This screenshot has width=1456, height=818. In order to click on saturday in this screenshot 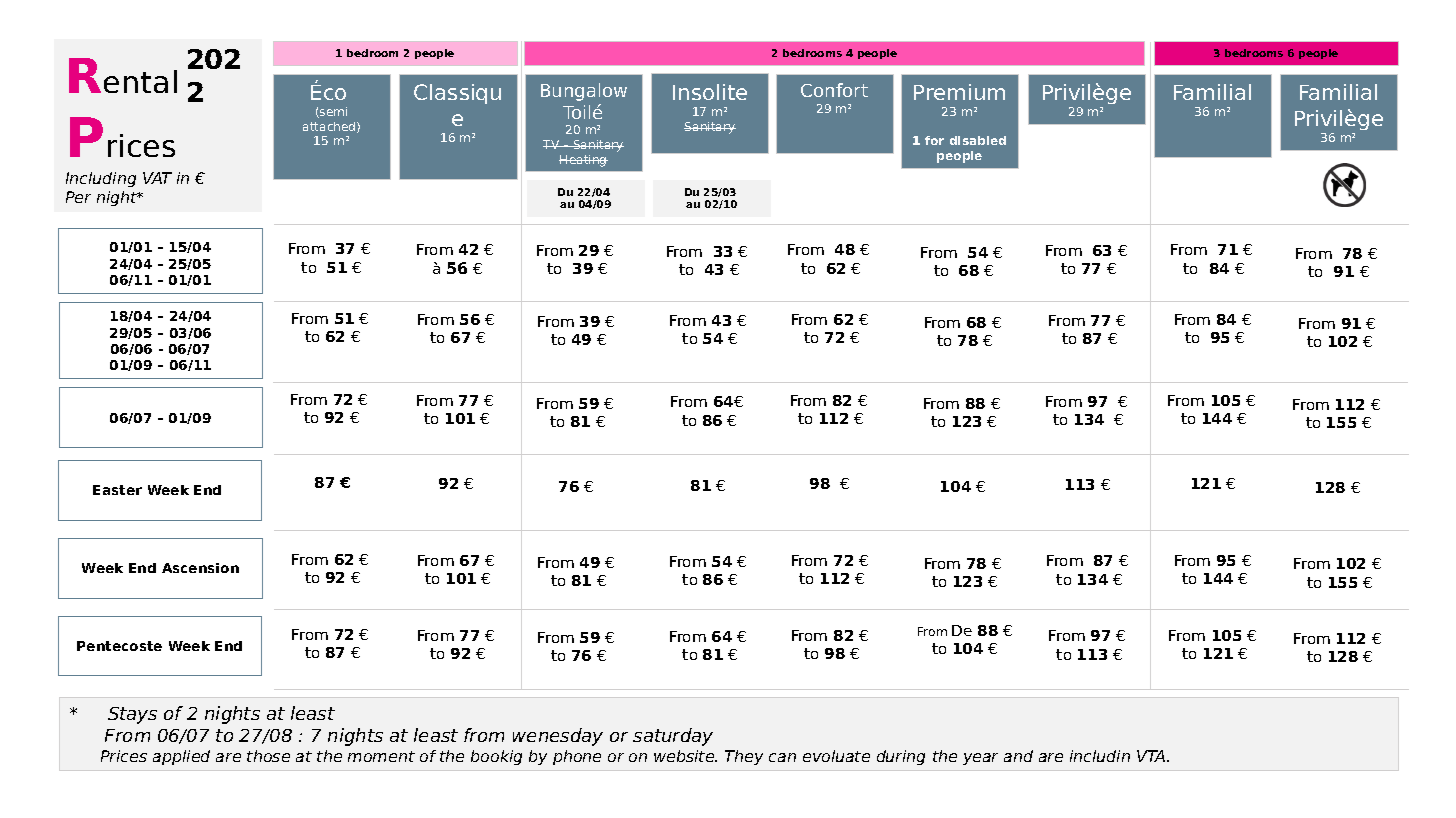, I will do `click(673, 737)`.
